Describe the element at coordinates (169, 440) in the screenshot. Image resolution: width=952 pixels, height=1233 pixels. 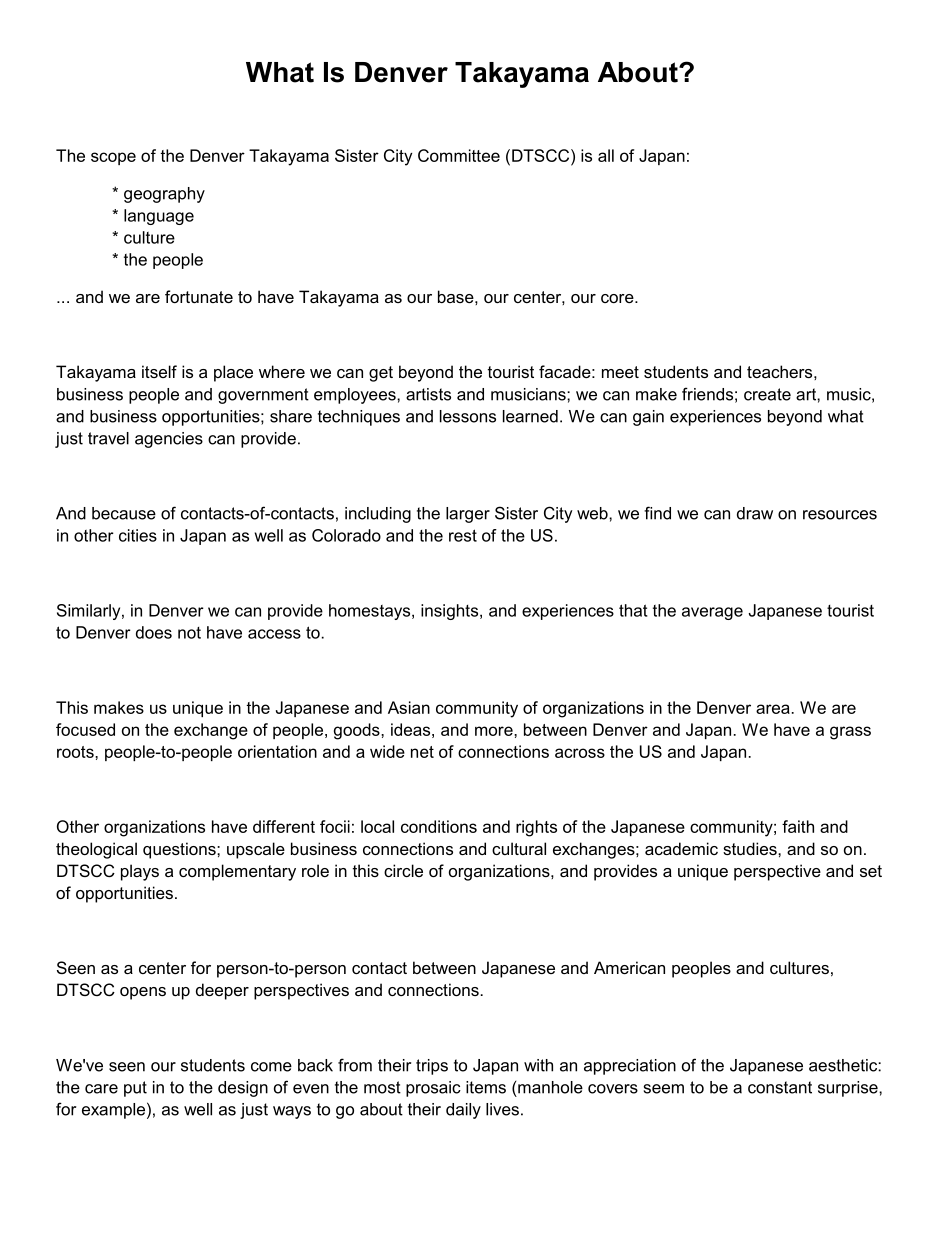
I see `agencies` at that location.
